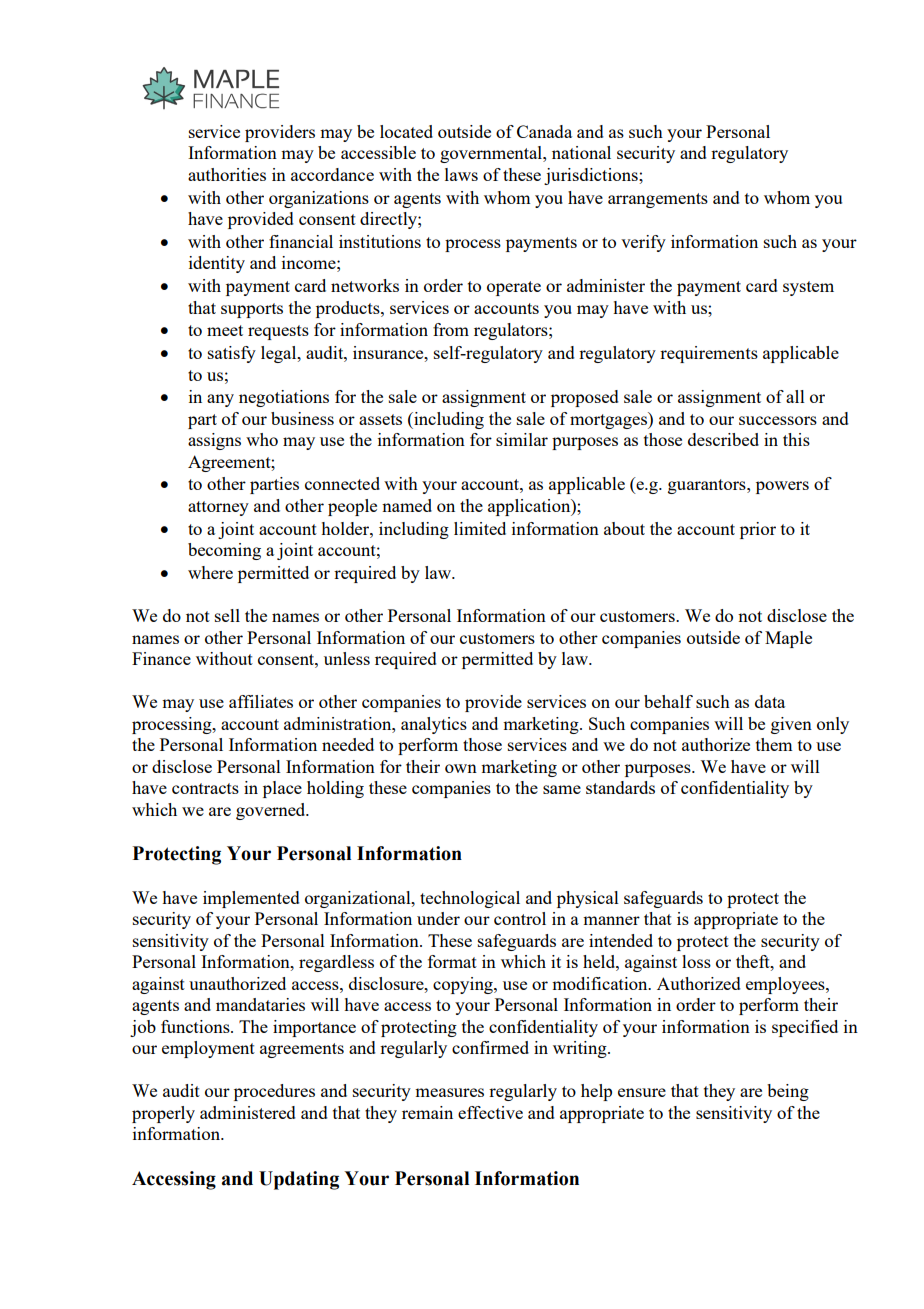 This screenshot has height=1309, width=924. What do you see at coordinates (227, 174) in the screenshot?
I see `authorities` at bounding box center [227, 174].
